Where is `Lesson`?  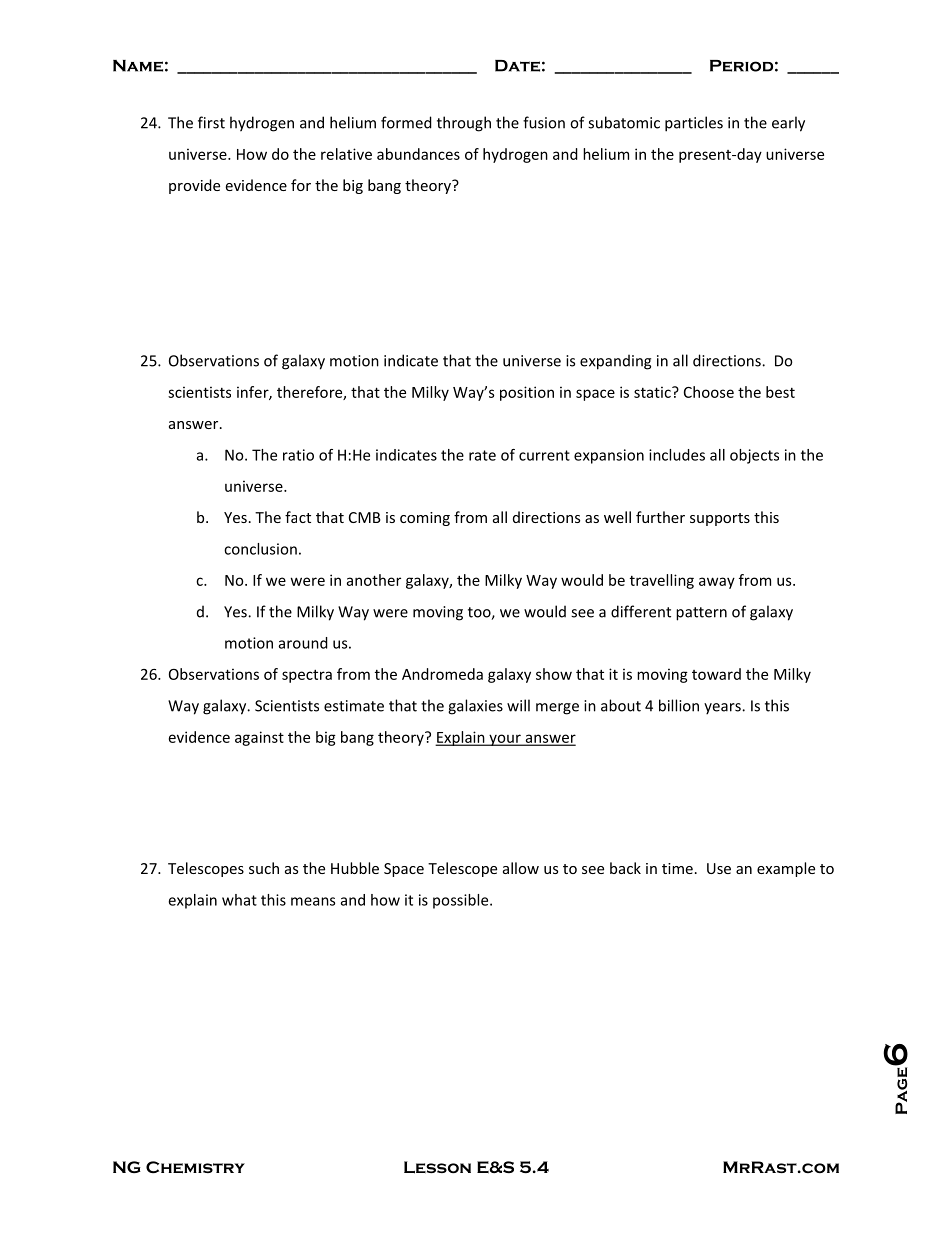
Lesson is located at coordinates (437, 1167).
